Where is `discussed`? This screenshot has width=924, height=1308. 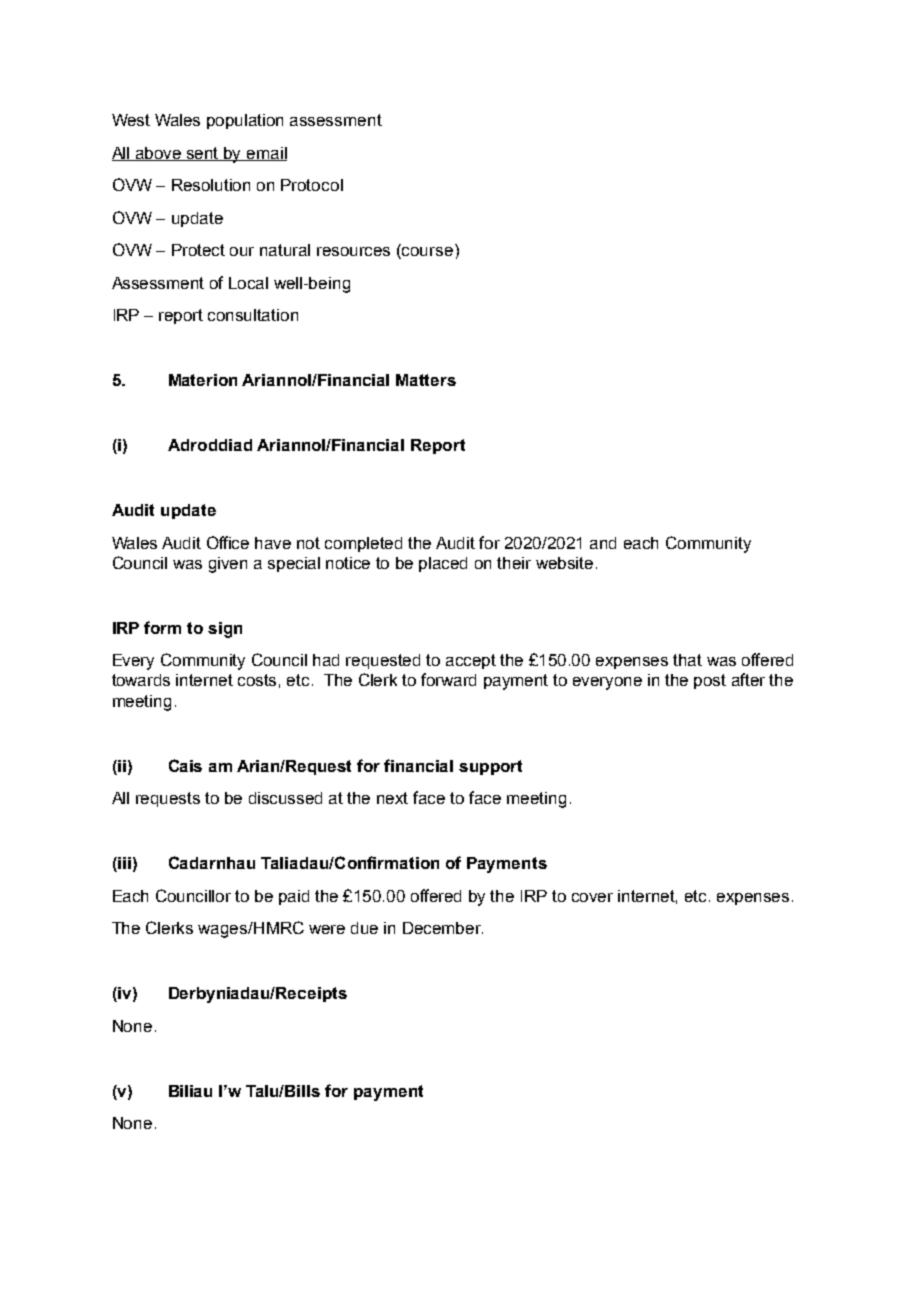 discussed is located at coordinates (285, 798).
